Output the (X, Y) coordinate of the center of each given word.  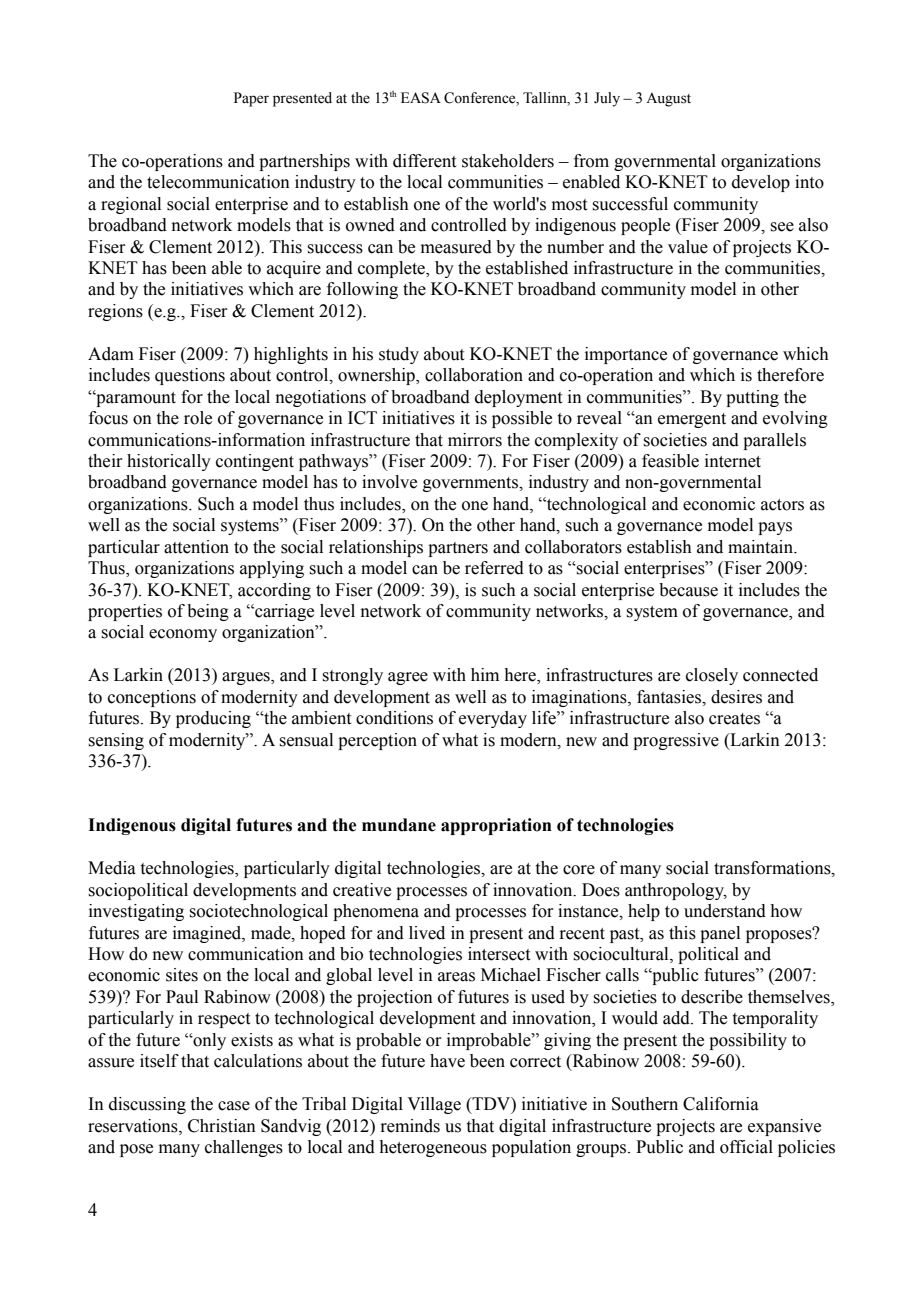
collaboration (474, 375)
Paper (251, 99)
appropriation (496, 826)
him (485, 674)
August (668, 99)
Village (434, 1105)
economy (183, 635)
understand (725, 911)
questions (190, 376)
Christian (222, 1126)
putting (752, 398)
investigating (136, 912)
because (688, 590)
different (424, 161)
